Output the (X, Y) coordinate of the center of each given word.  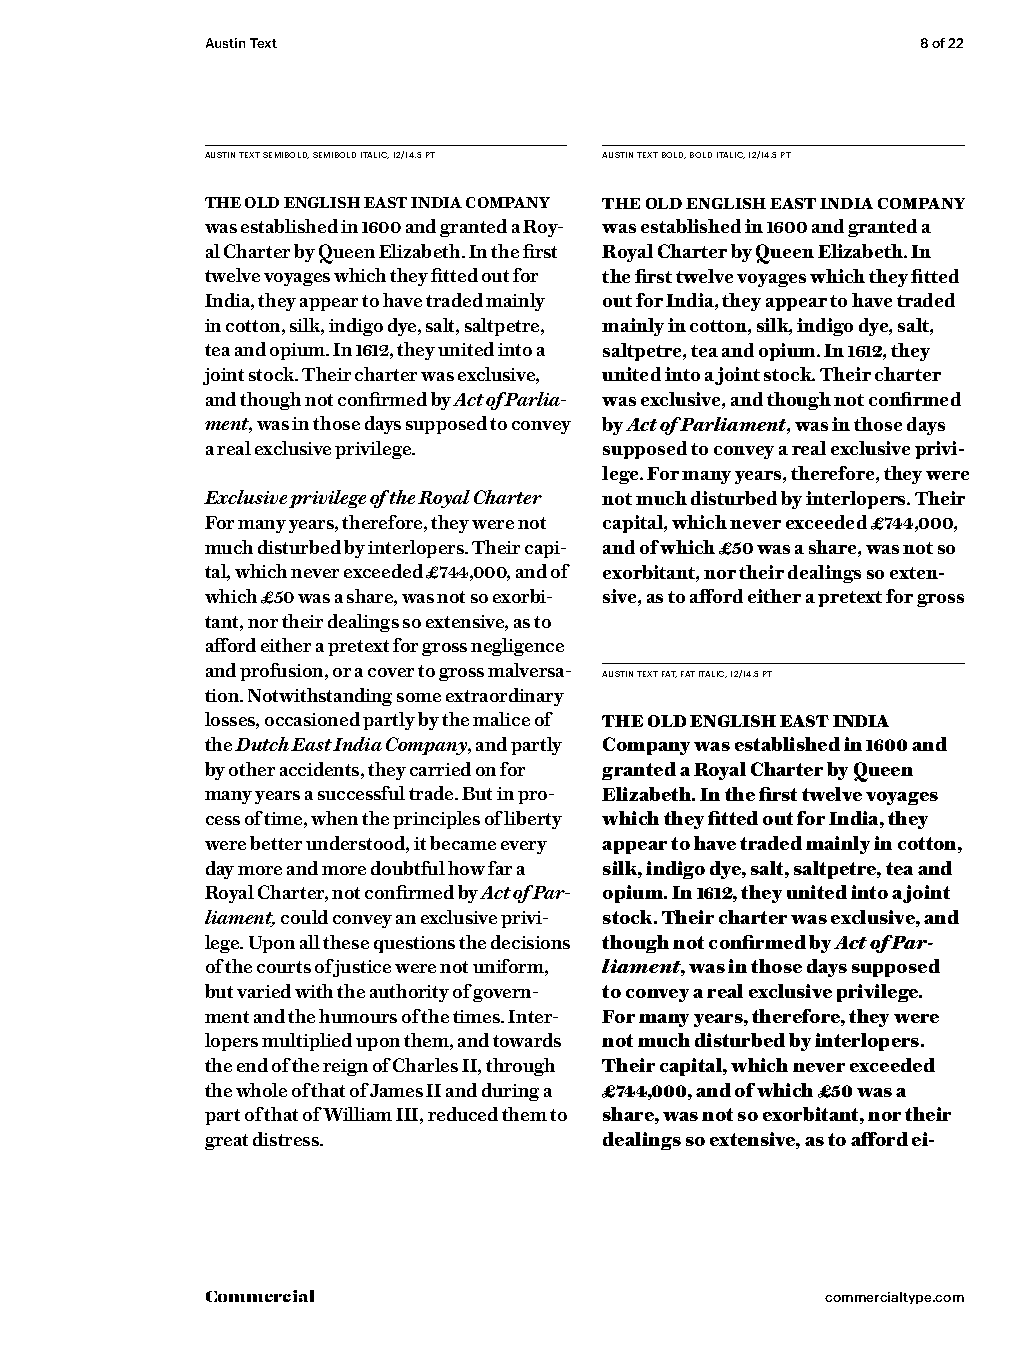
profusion (283, 672)
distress (287, 1139)
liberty (533, 820)
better (276, 843)
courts (284, 967)
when (334, 818)
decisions (530, 942)
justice (360, 968)
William (357, 1114)
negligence (517, 647)
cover (391, 672)
